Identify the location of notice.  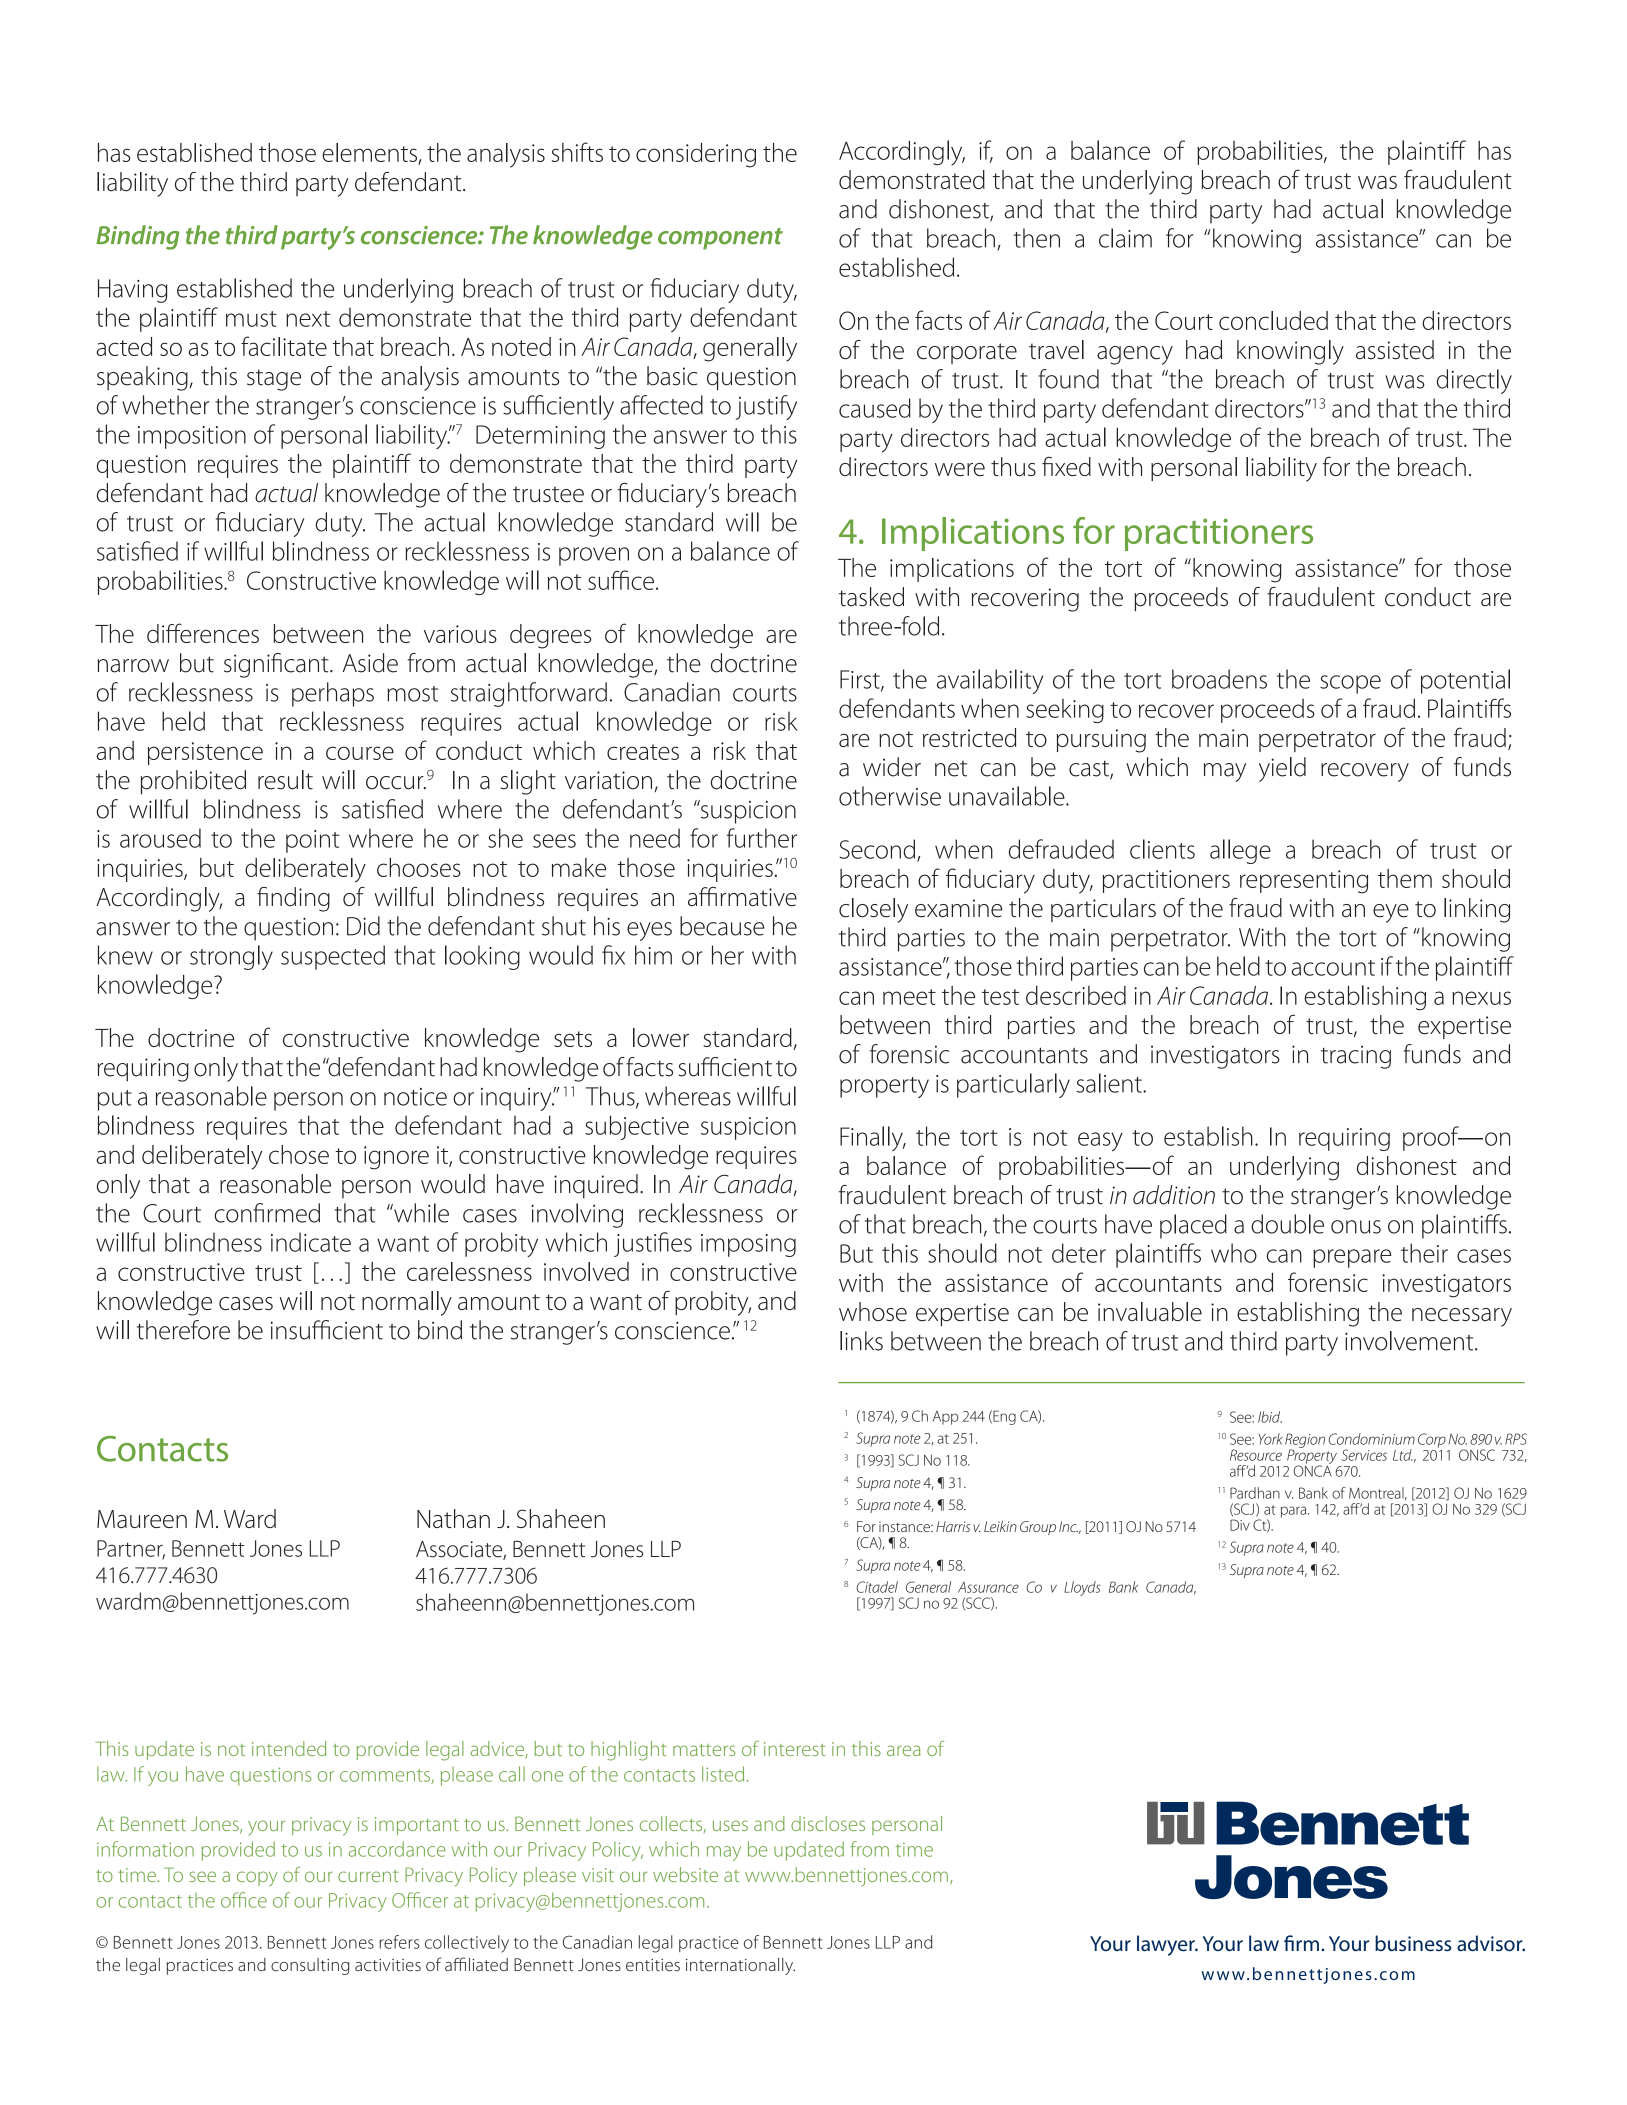
(415, 1097).
